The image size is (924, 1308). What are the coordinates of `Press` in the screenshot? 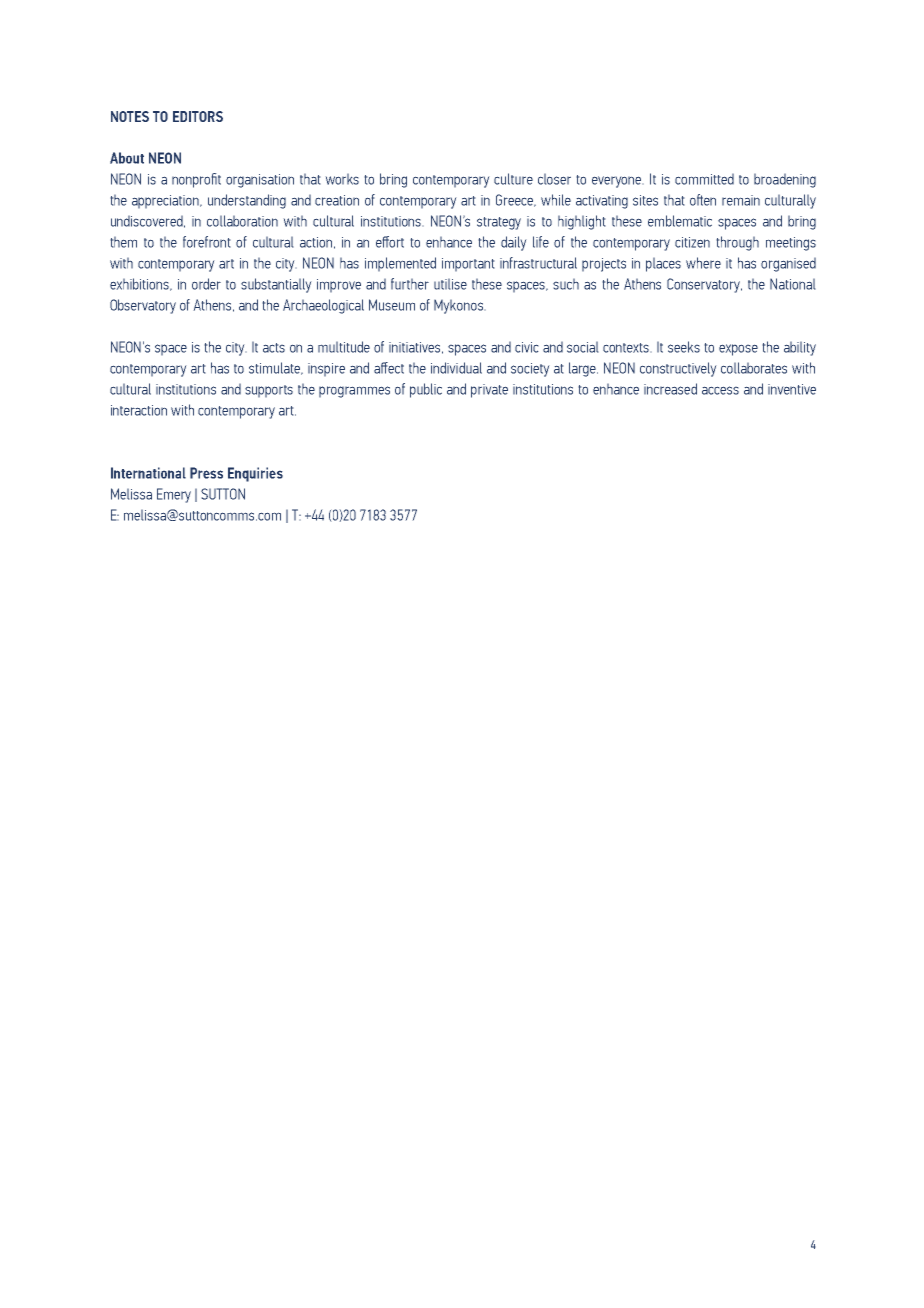 It's located at (206, 473).
